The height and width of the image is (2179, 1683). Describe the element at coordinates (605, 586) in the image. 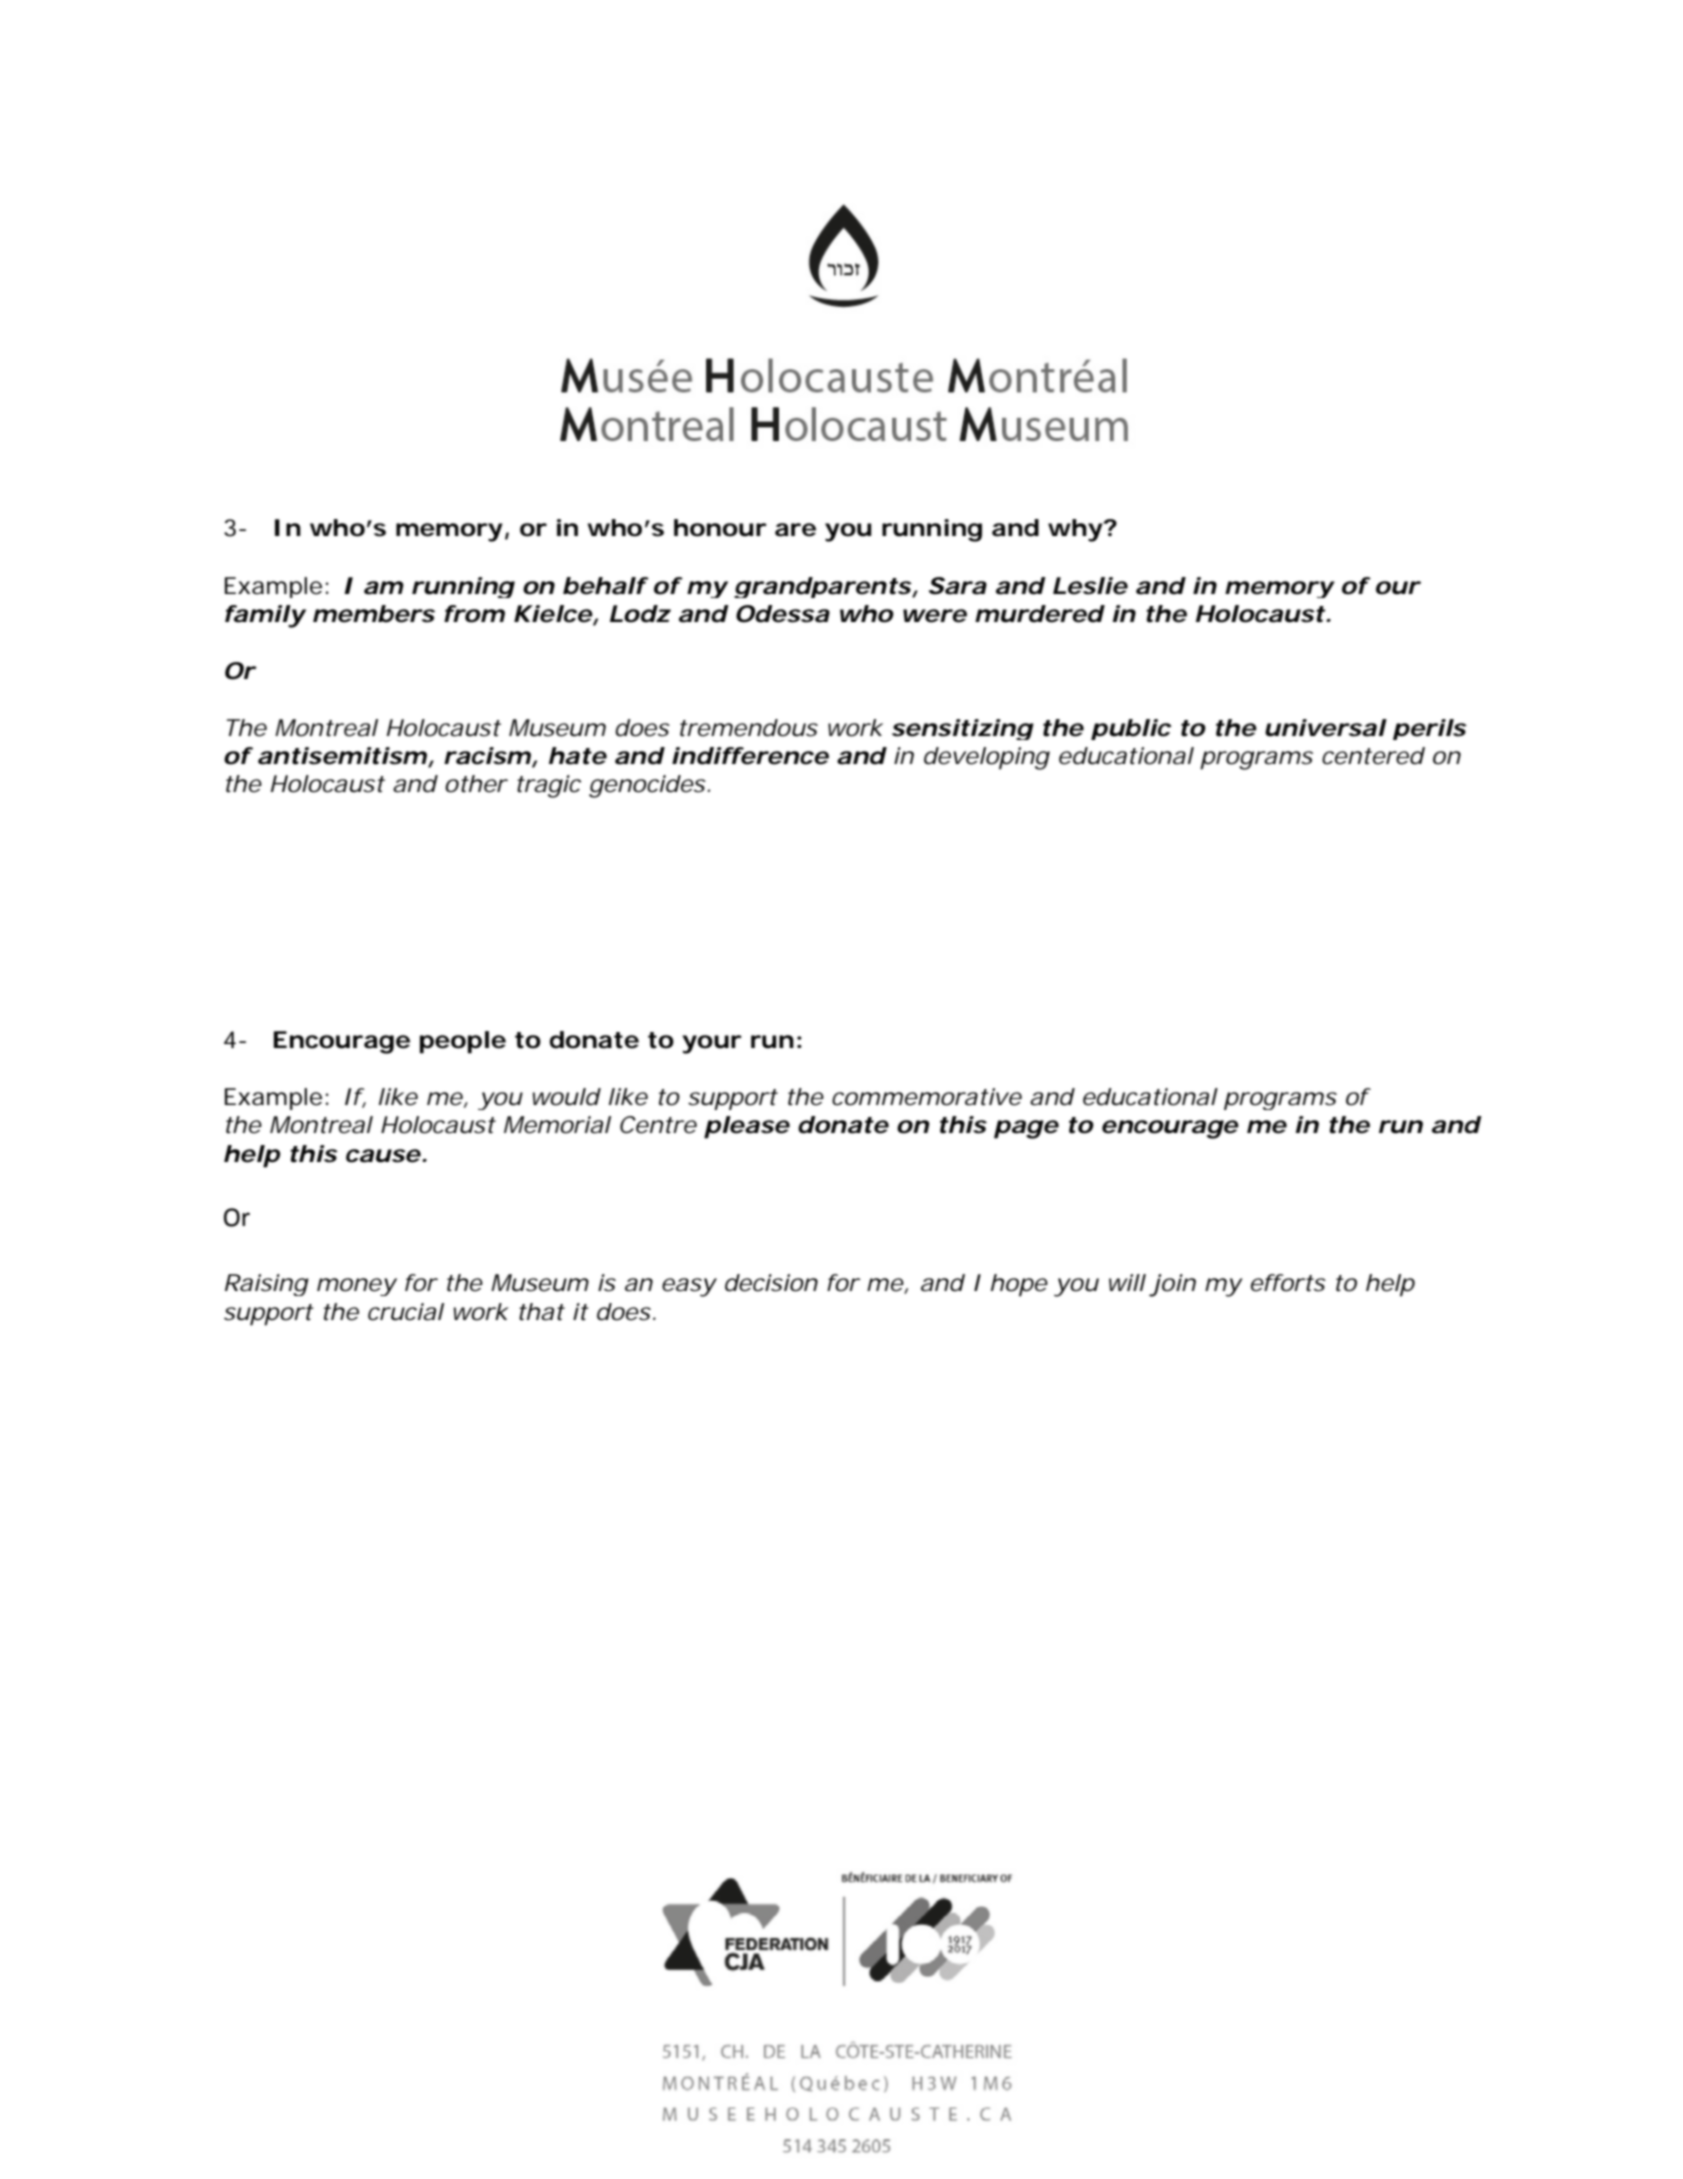

I see `behalf` at that location.
